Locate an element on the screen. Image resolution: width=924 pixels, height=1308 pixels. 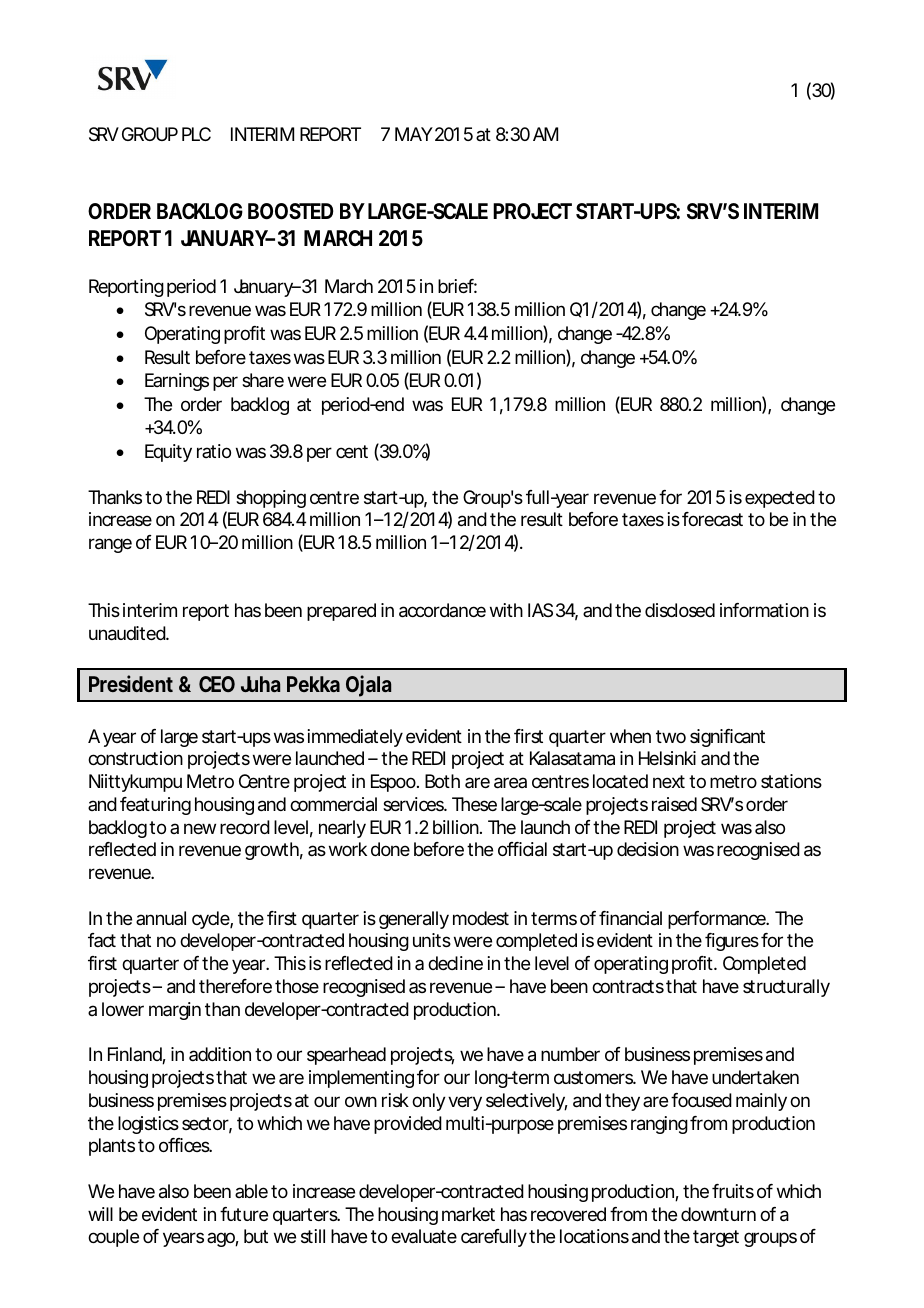
raised is located at coordinates (674, 804).
